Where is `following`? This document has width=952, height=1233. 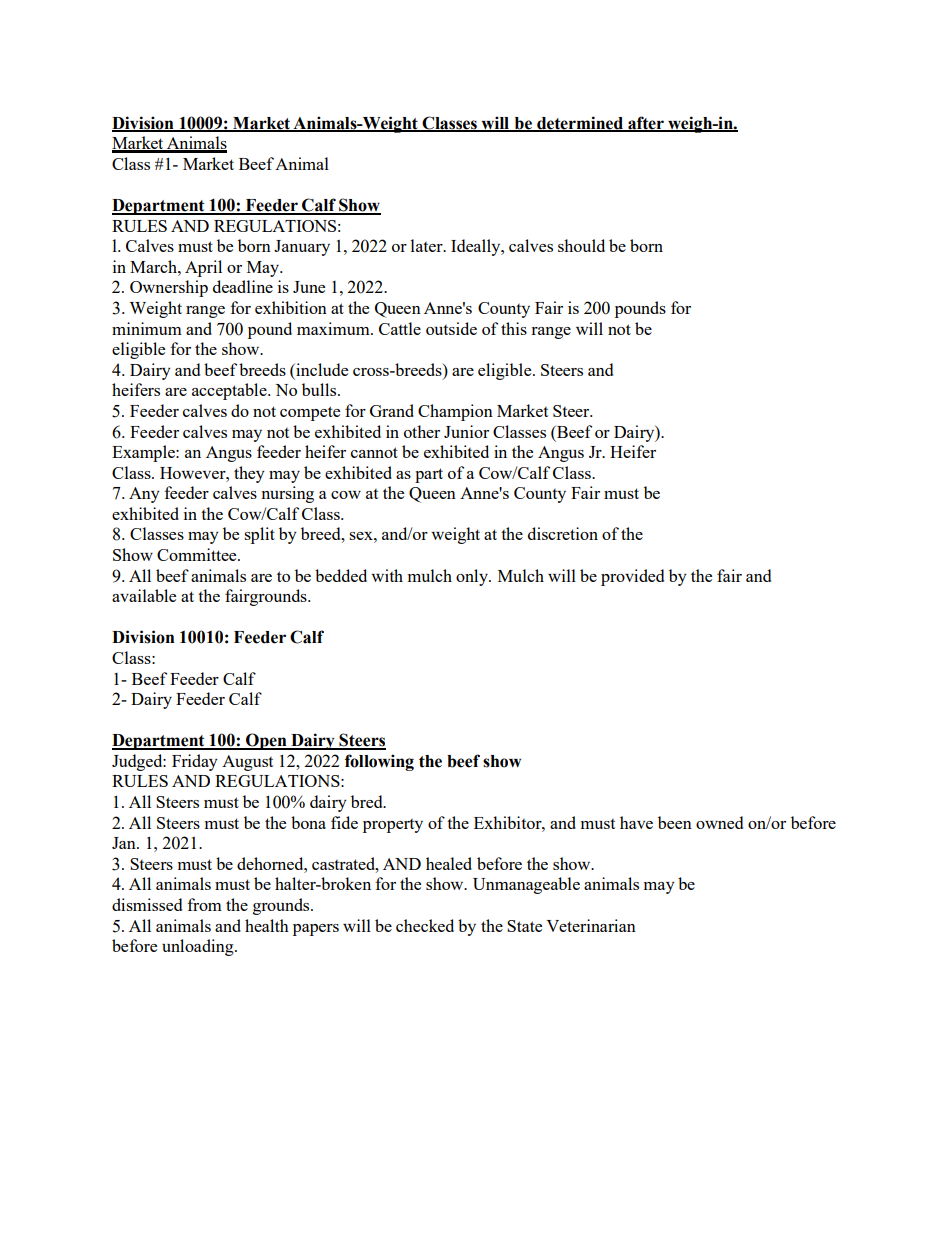
following is located at coordinates (379, 762).
